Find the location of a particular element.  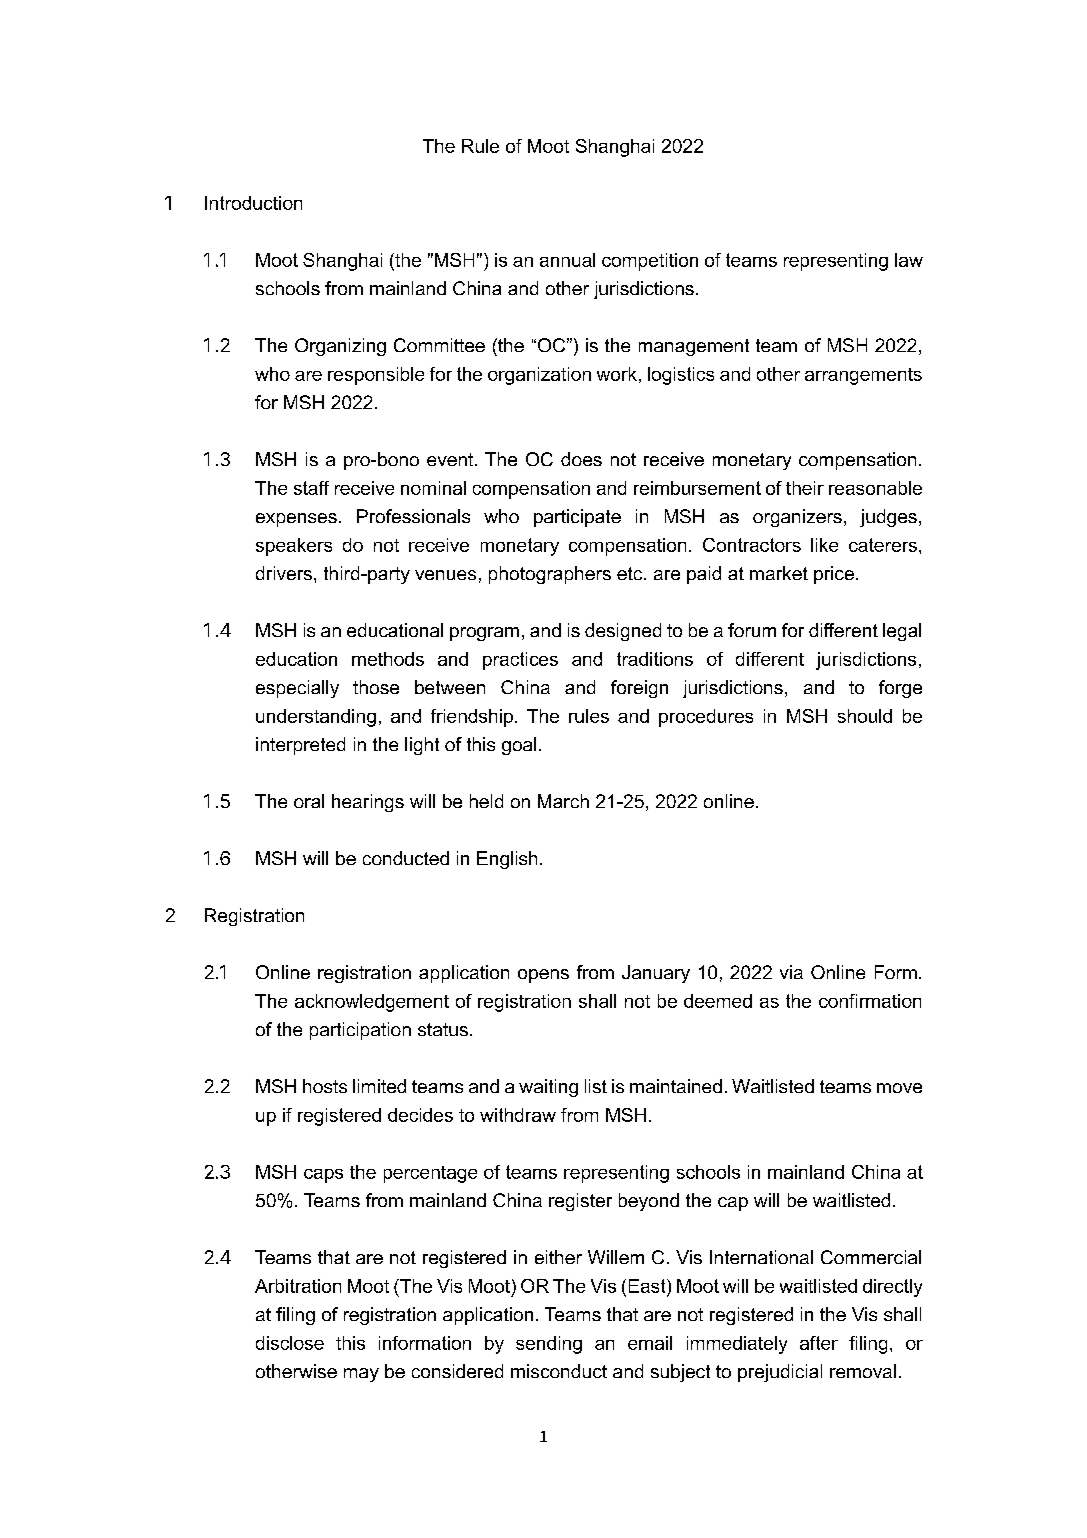

English is located at coordinates (507, 860).
